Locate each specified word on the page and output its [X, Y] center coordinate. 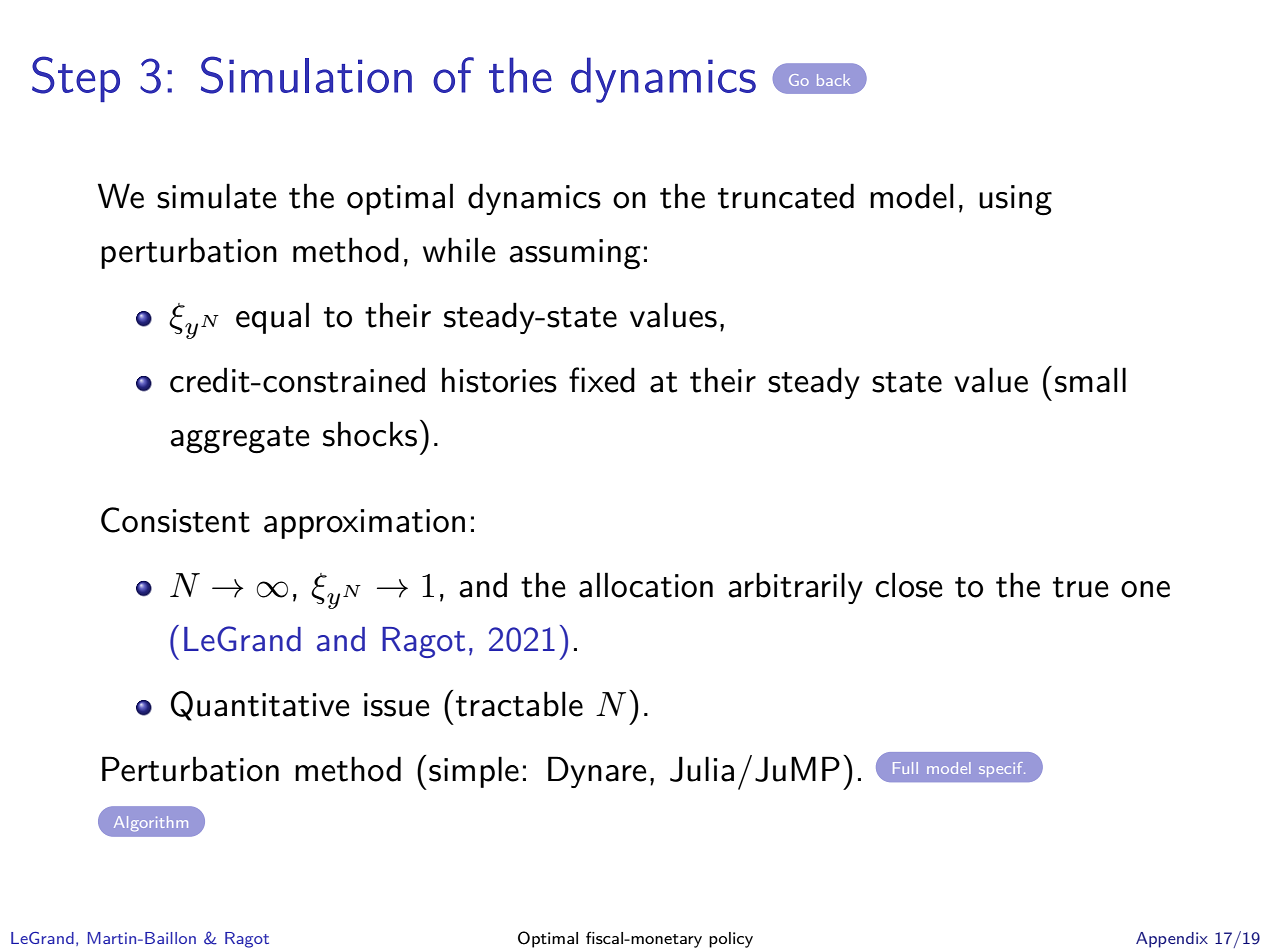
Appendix [1172, 940]
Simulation [306, 75]
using [1015, 200]
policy [731, 940]
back [833, 80]
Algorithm [151, 823]
